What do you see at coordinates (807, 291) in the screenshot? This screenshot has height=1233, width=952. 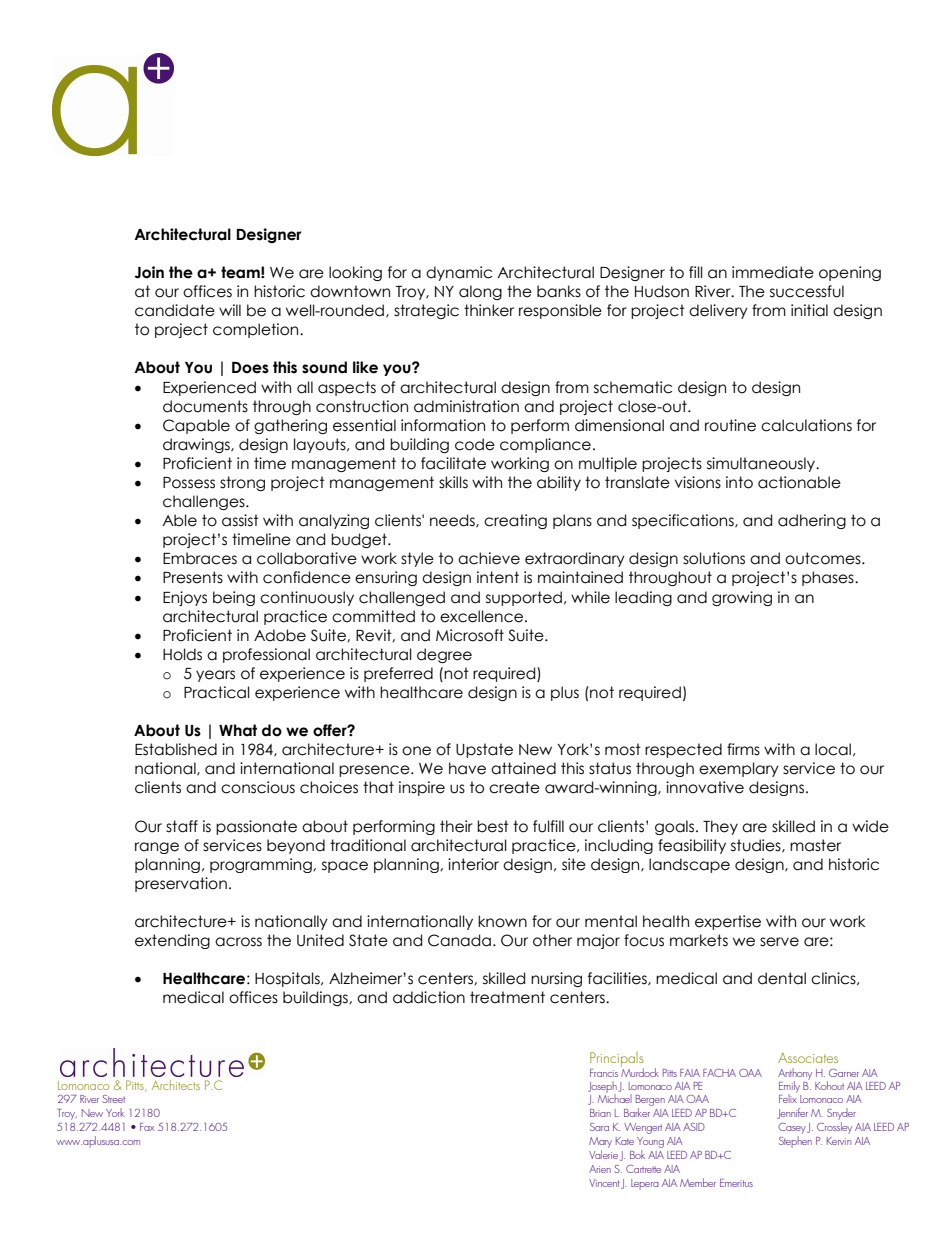 I see `successful` at bounding box center [807, 291].
